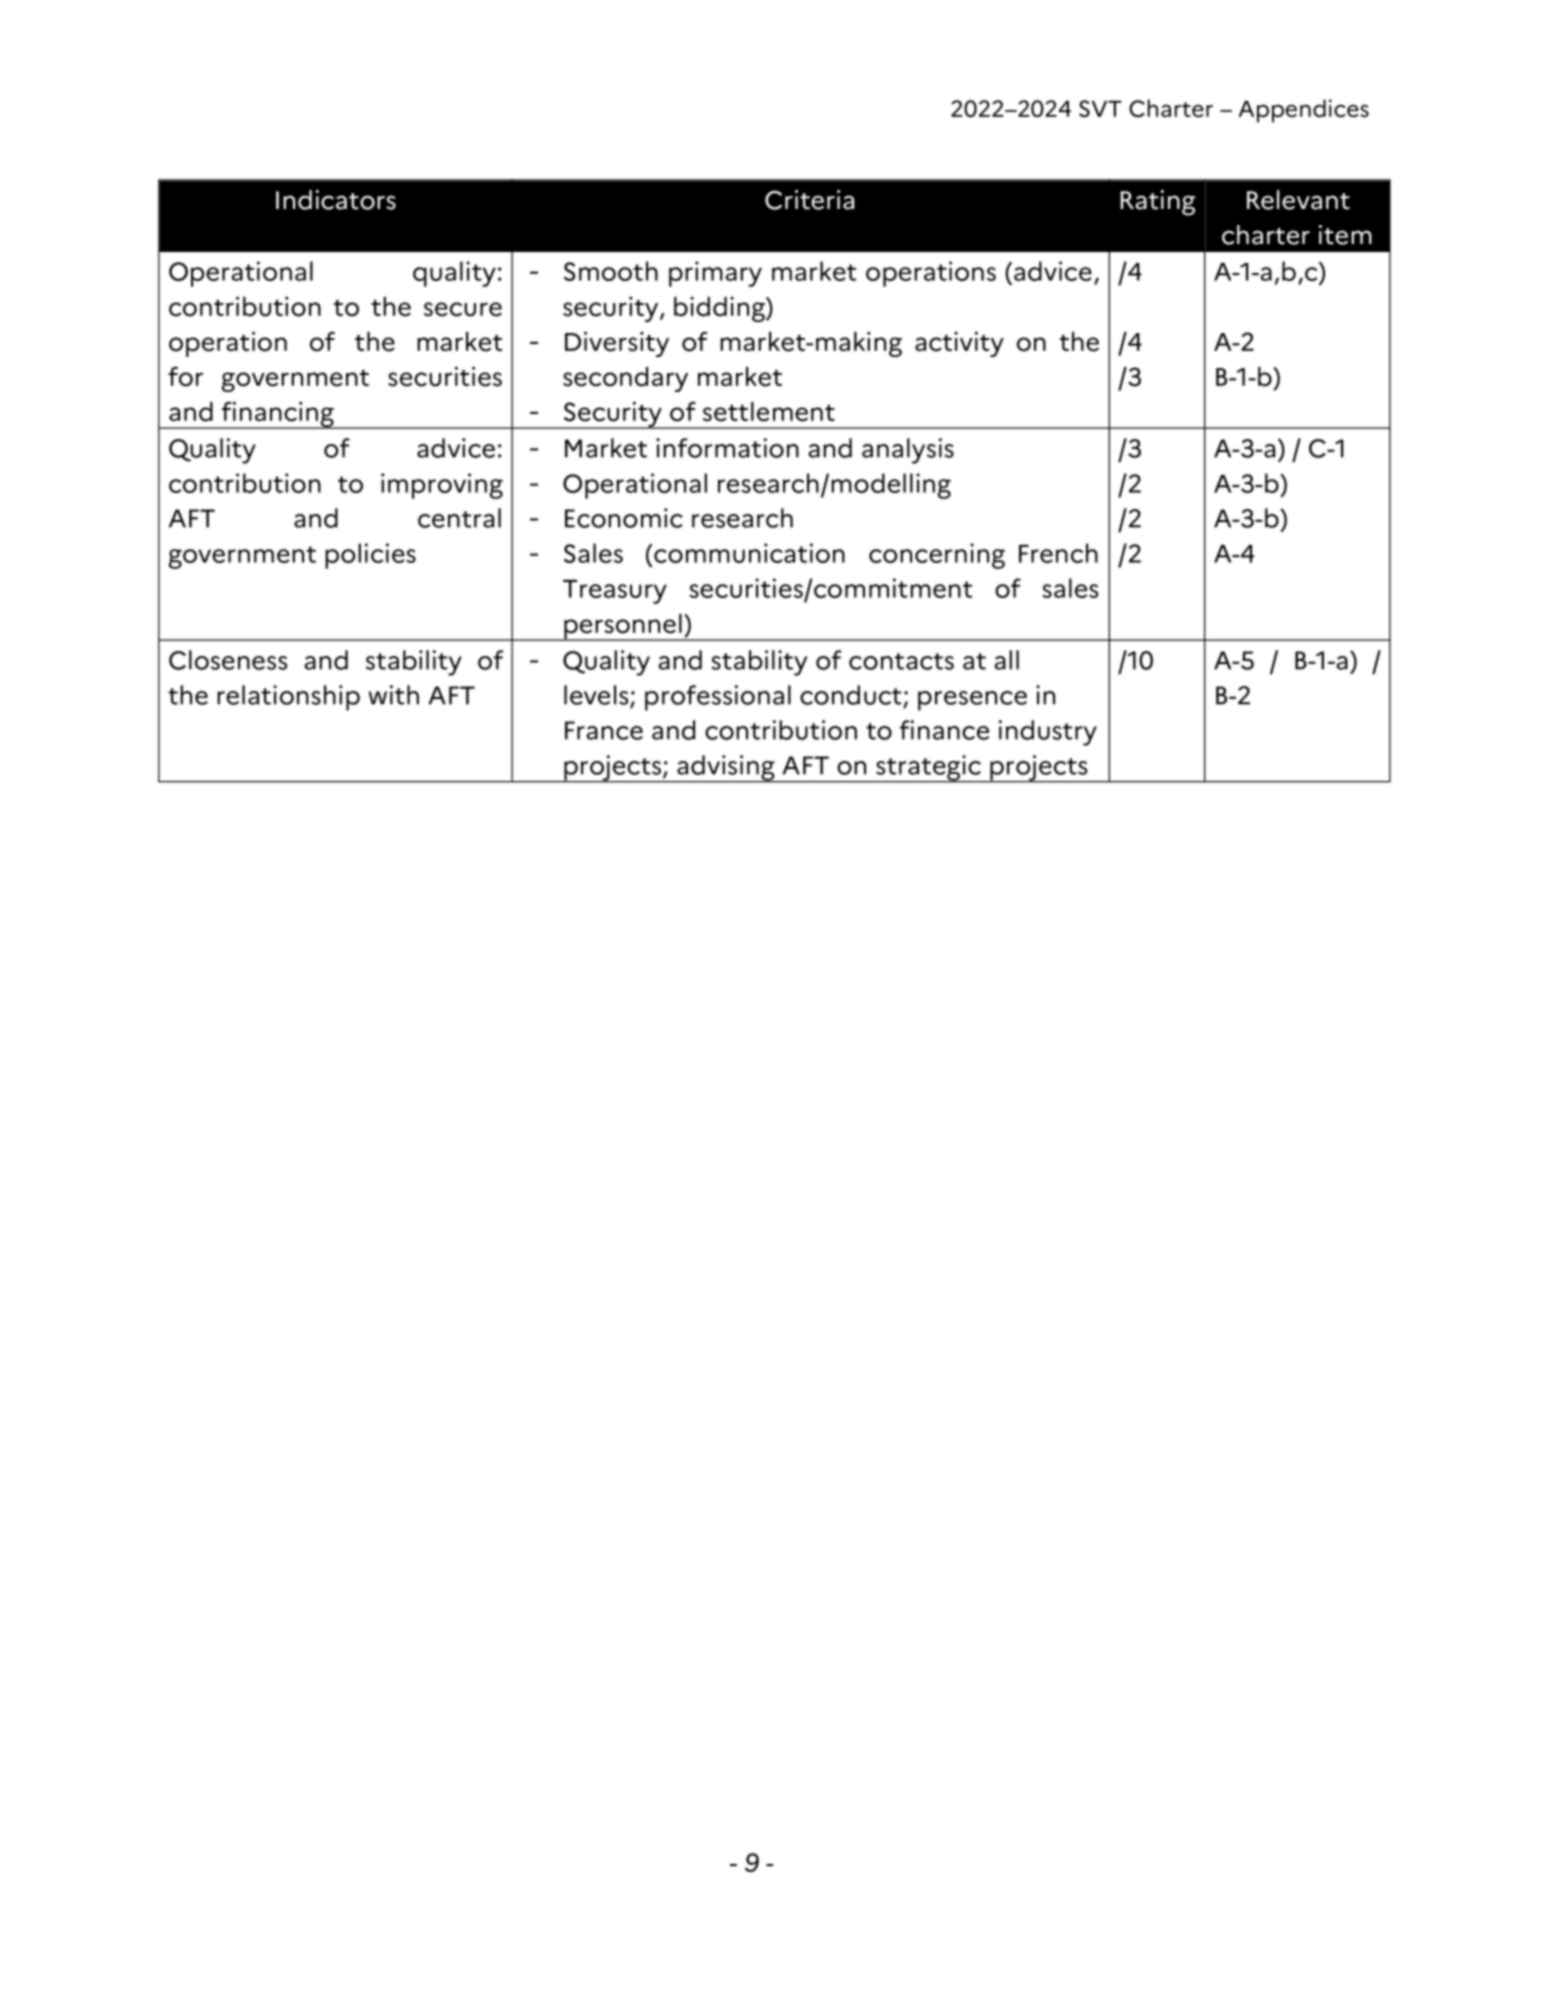  What do you see at coordinates (809, 200) in the image?
I see `Criteria` at bounding box center [809, 200].
